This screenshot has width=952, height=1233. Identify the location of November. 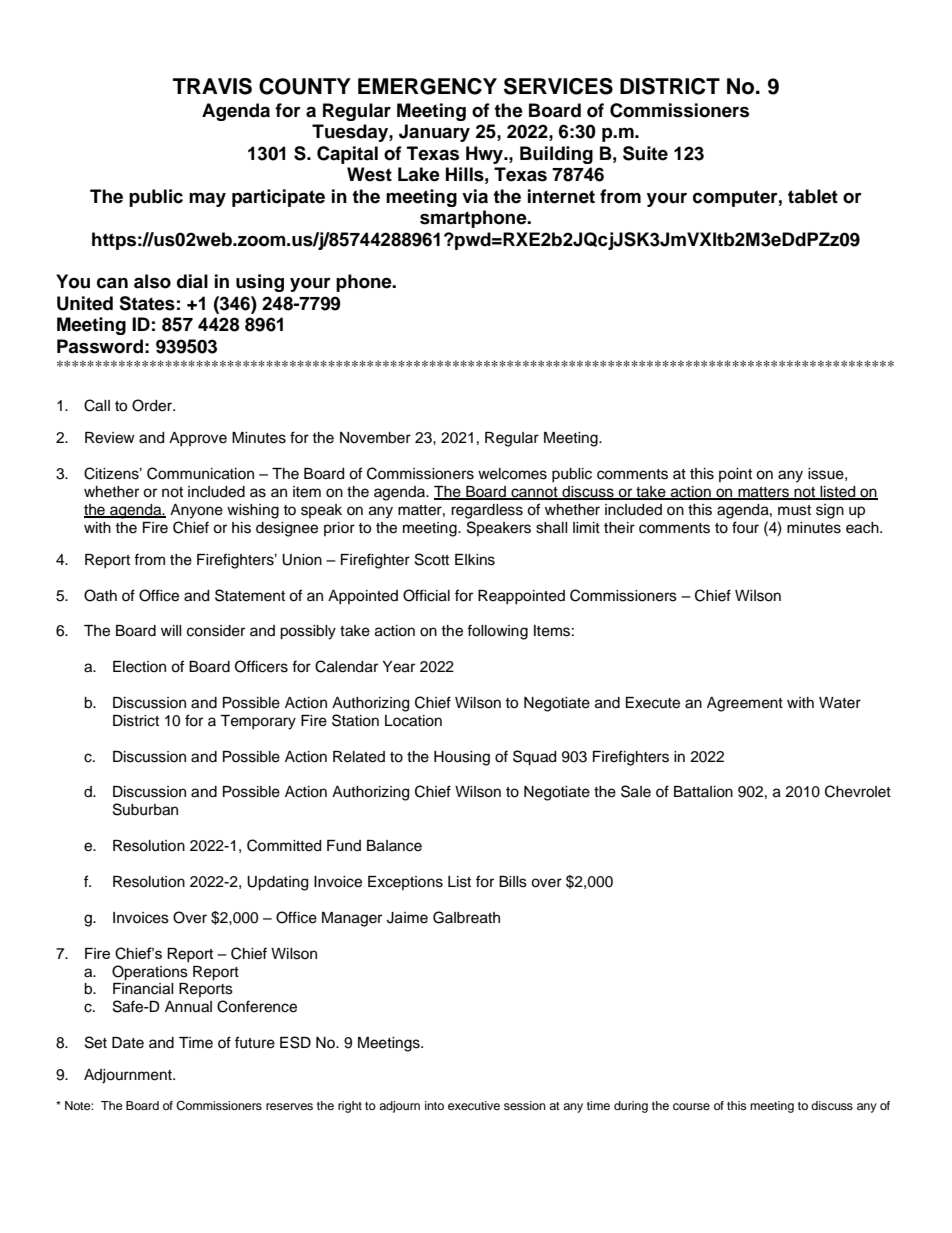
(375, 438).
